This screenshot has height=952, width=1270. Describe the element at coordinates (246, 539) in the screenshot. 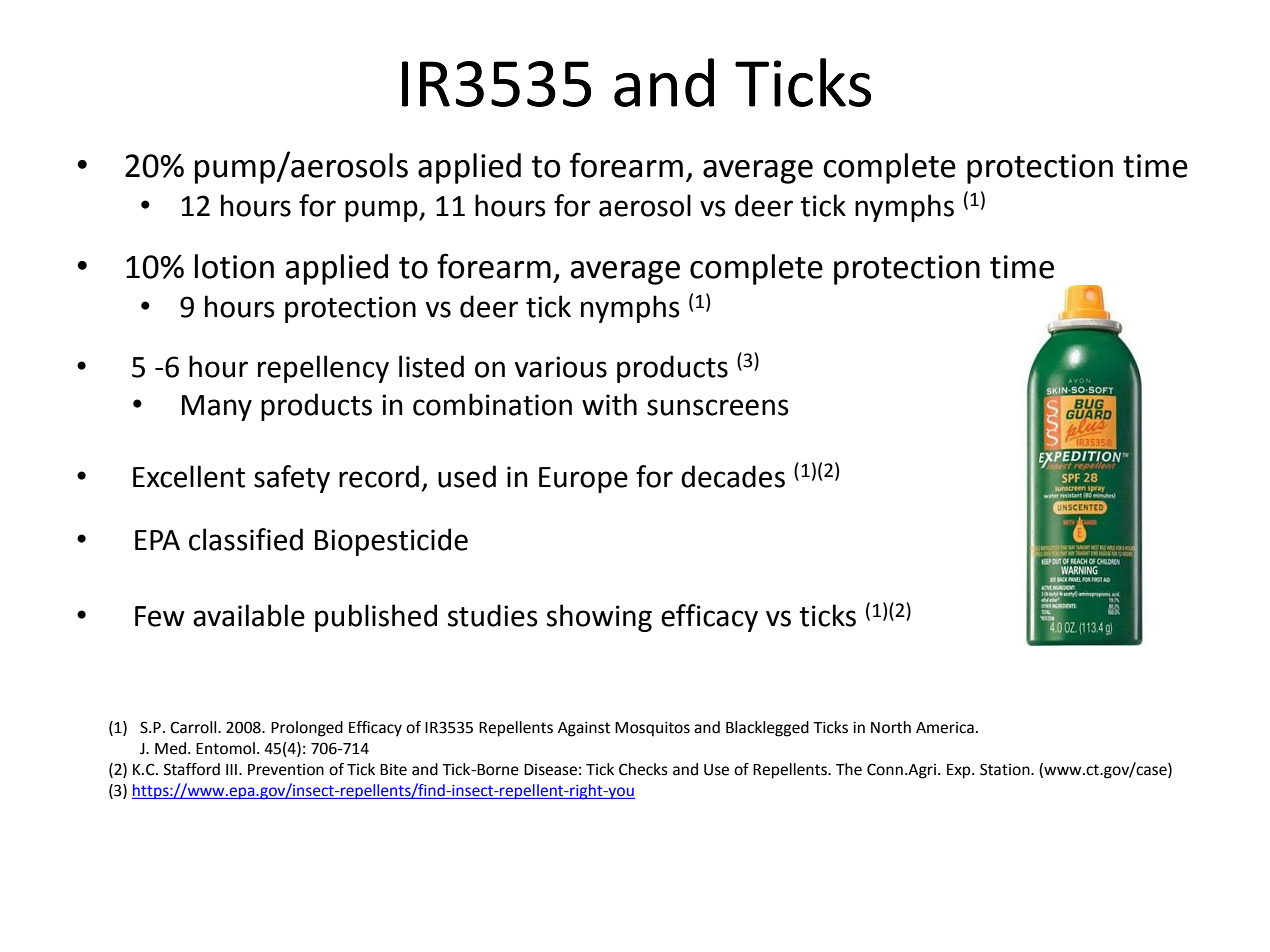

I see `classified` at that location.
